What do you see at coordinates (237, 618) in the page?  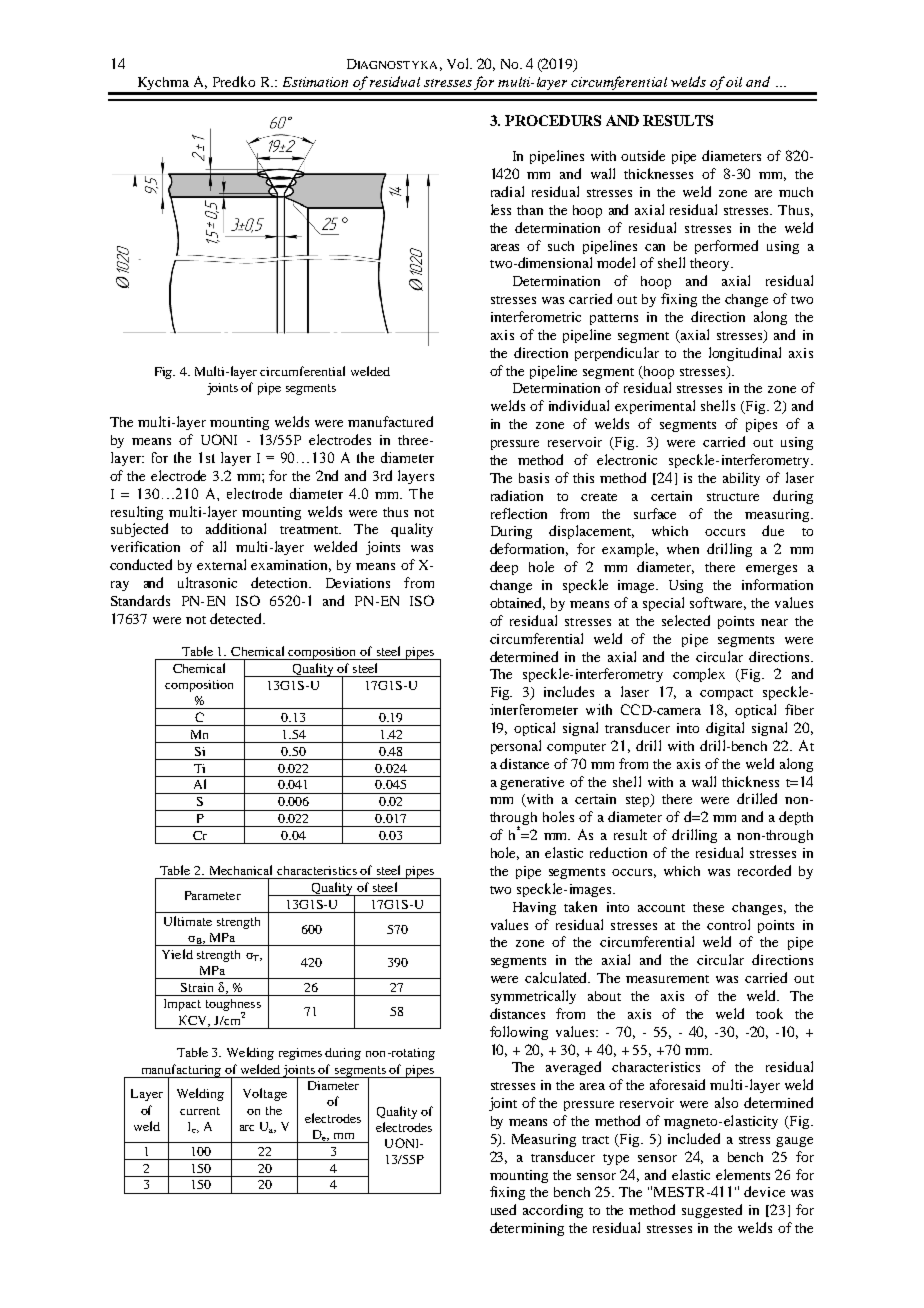 I see `detected` at bounding box center [237, 618].
